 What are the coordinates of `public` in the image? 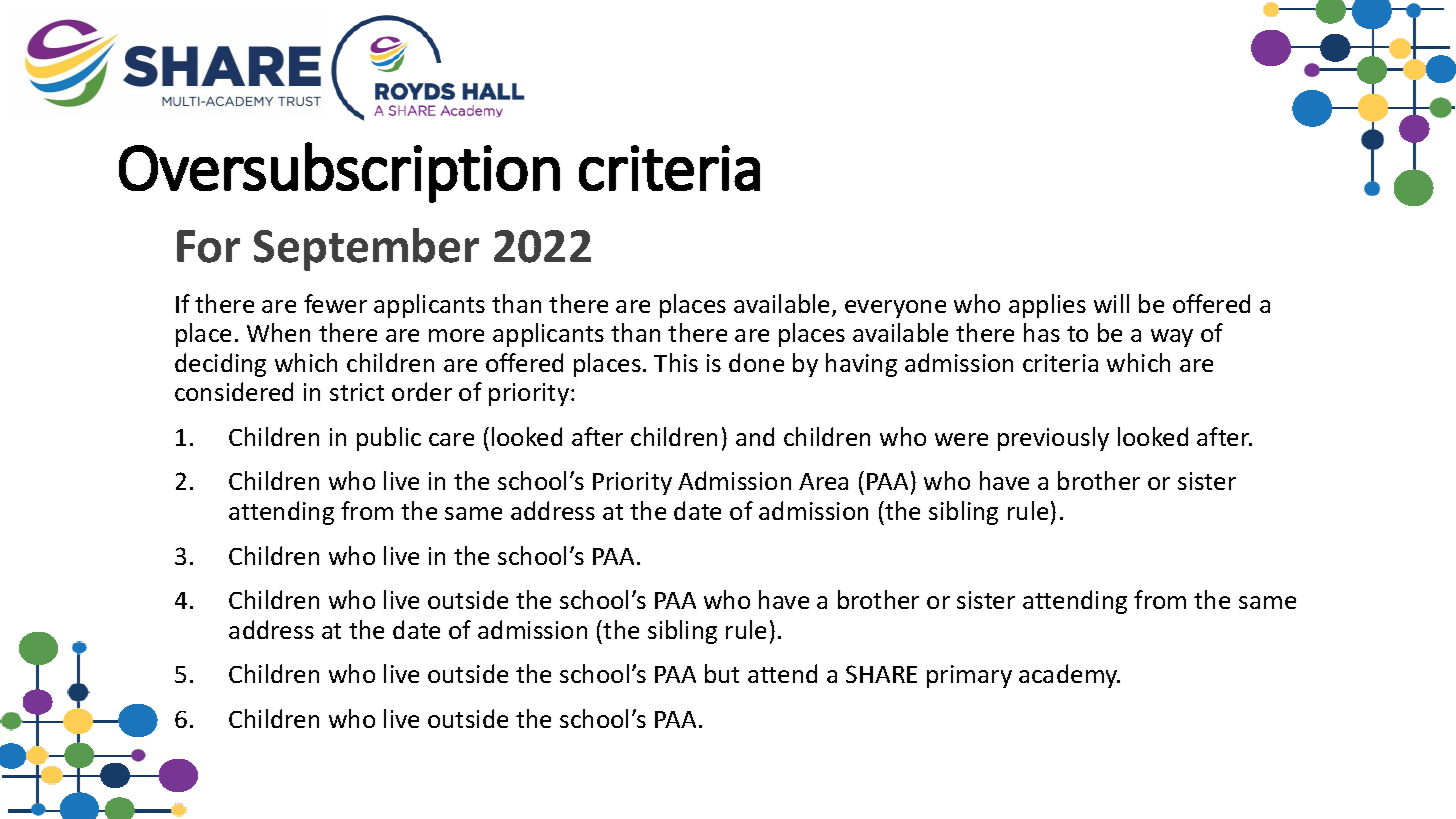 It's located at (389, 439).
